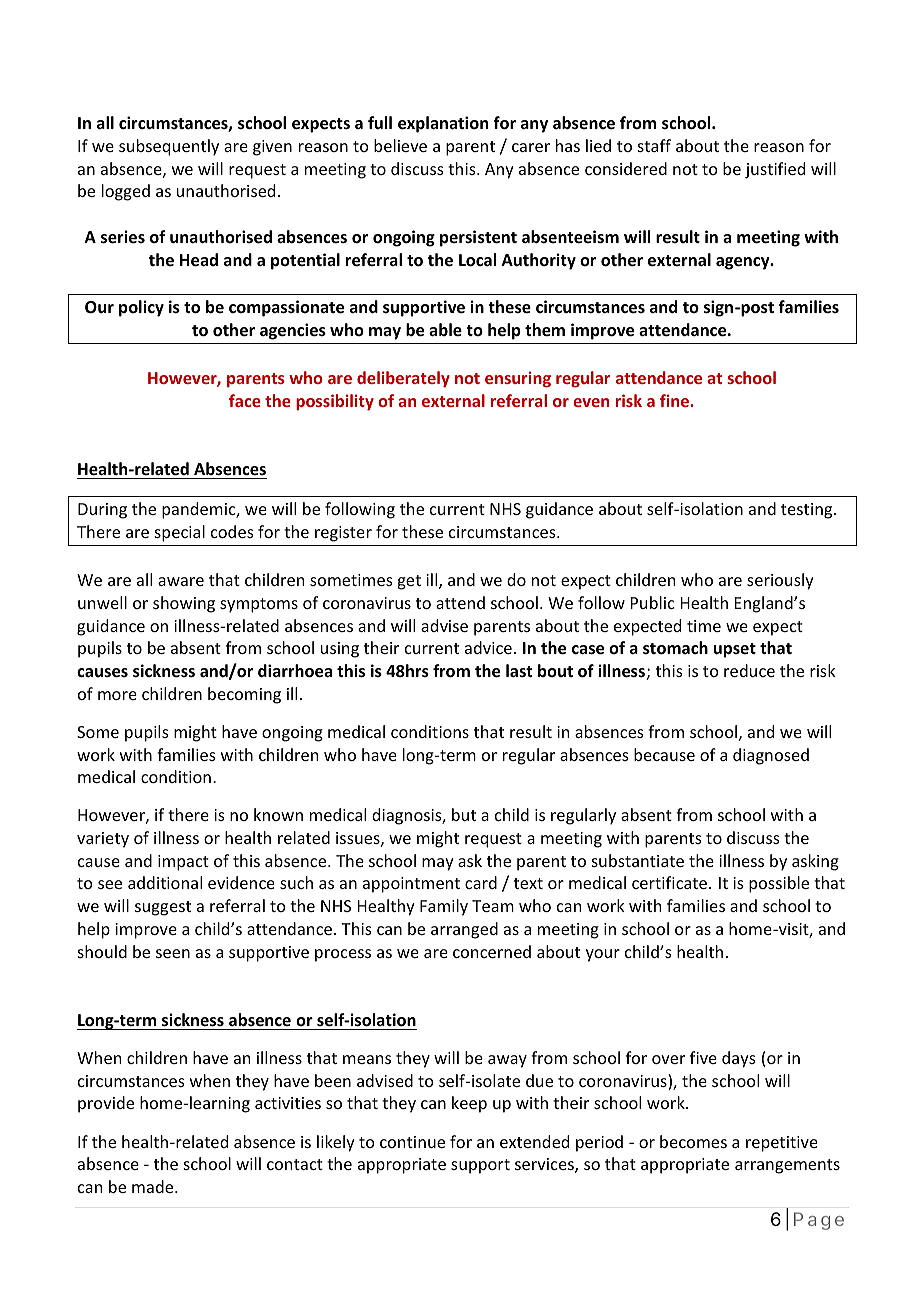 The image size is (924, 1308). I want to click on becomes, so click(693, 1141).
